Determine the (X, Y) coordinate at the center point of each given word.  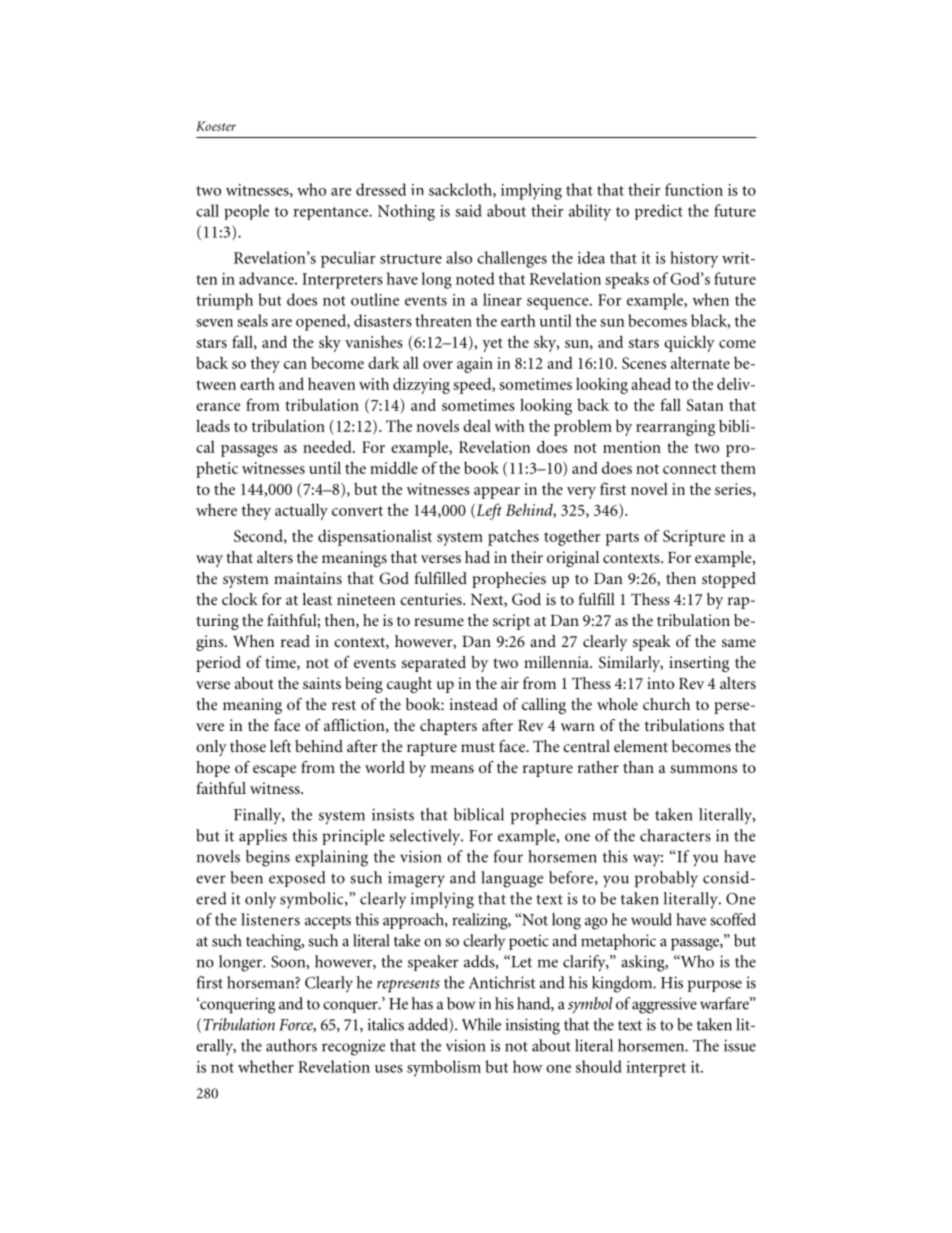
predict (659, 212)
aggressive (664, 1005)
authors (291, 1045)
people (246, 212)
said (468, 210)
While (481, 1024)
